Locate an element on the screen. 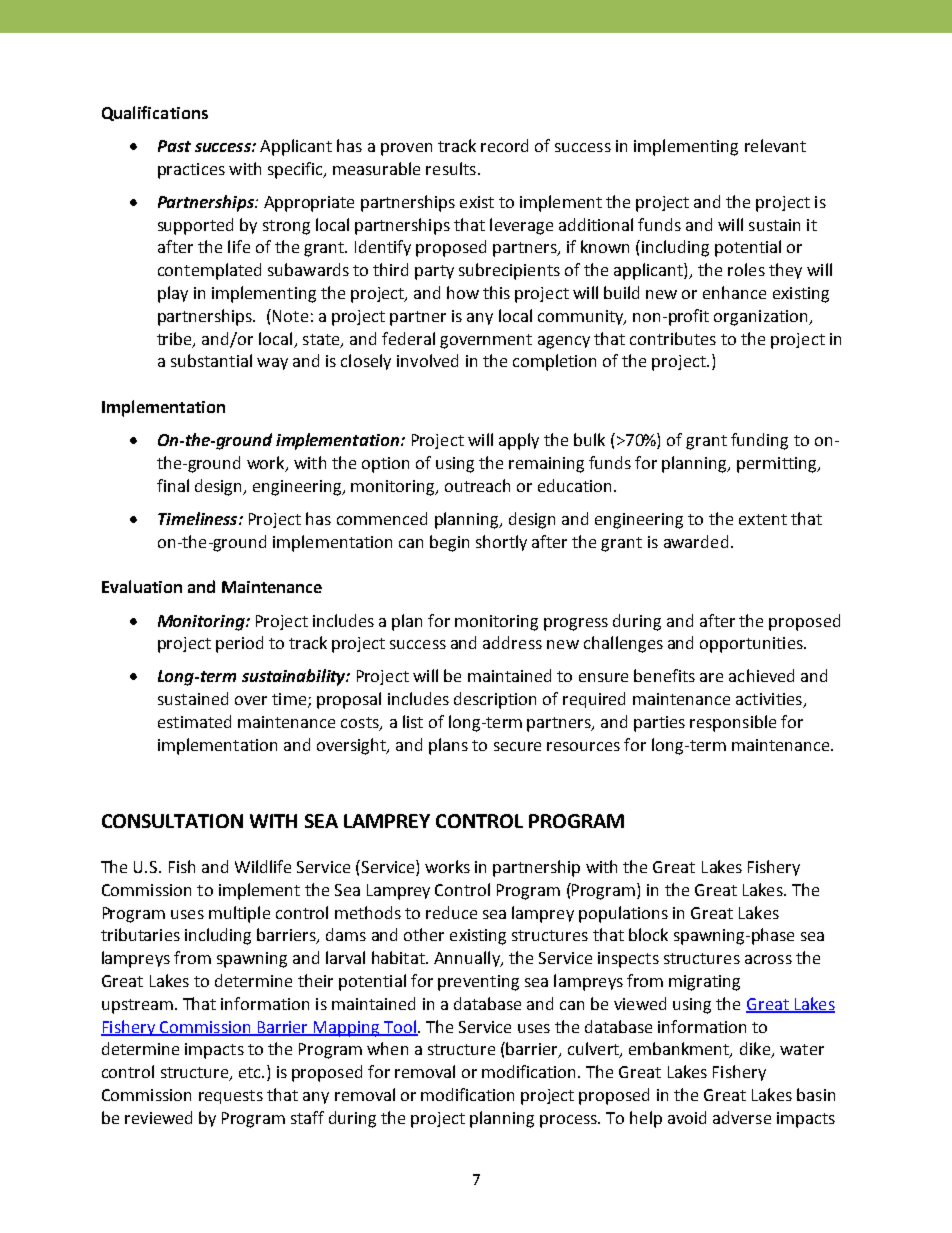 This screenshot has width=952, height=1233. Past is located at coordinates (174, 146).
